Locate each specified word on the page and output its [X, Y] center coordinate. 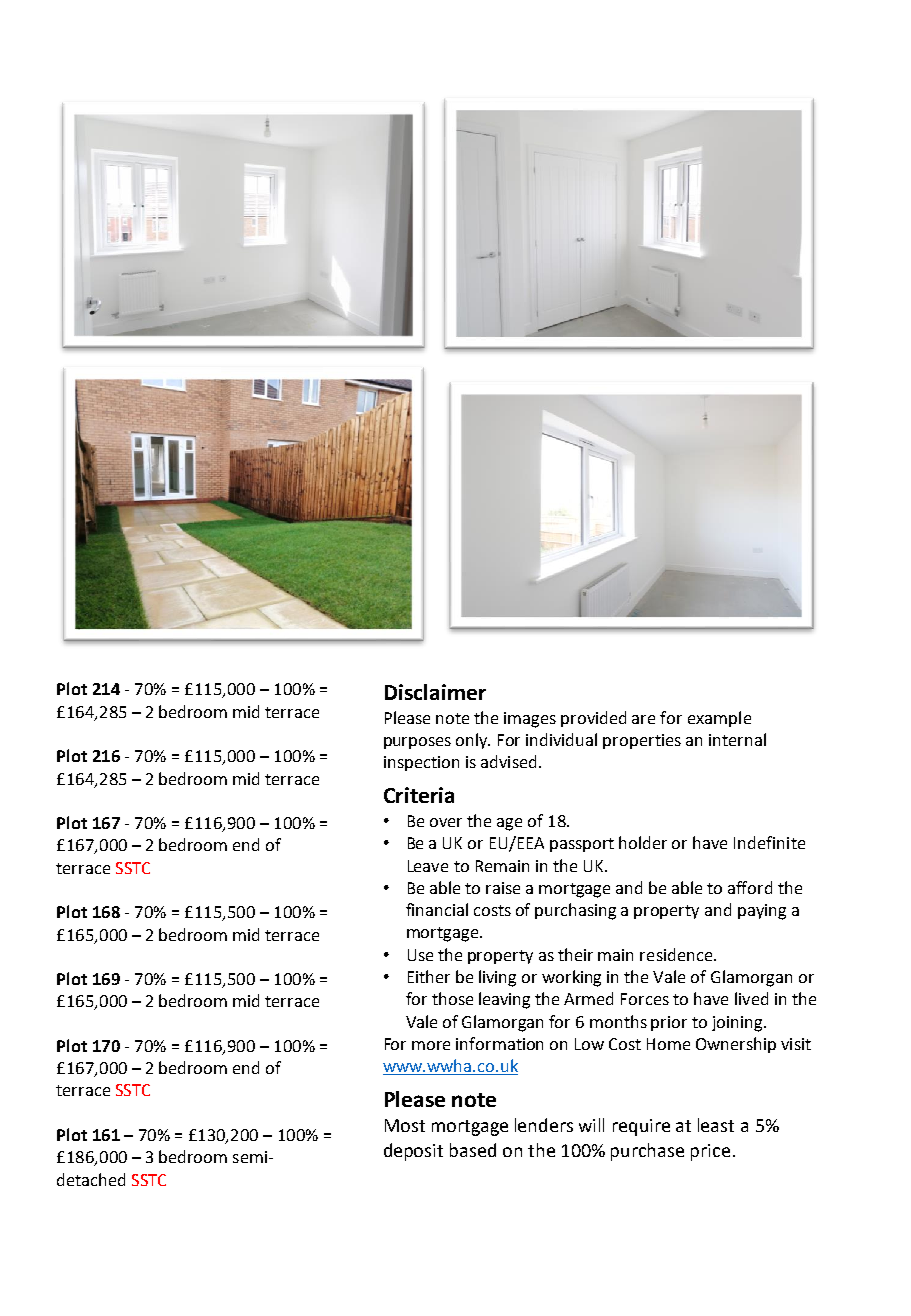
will [591, 1125]
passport [582, 845]
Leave [428, 866]
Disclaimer [435, 692]
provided [593, 719]
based [473, 1150]
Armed [588, 998]
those [452, 998]
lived [751, 998]
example [719, 719]
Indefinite [769, 842]
